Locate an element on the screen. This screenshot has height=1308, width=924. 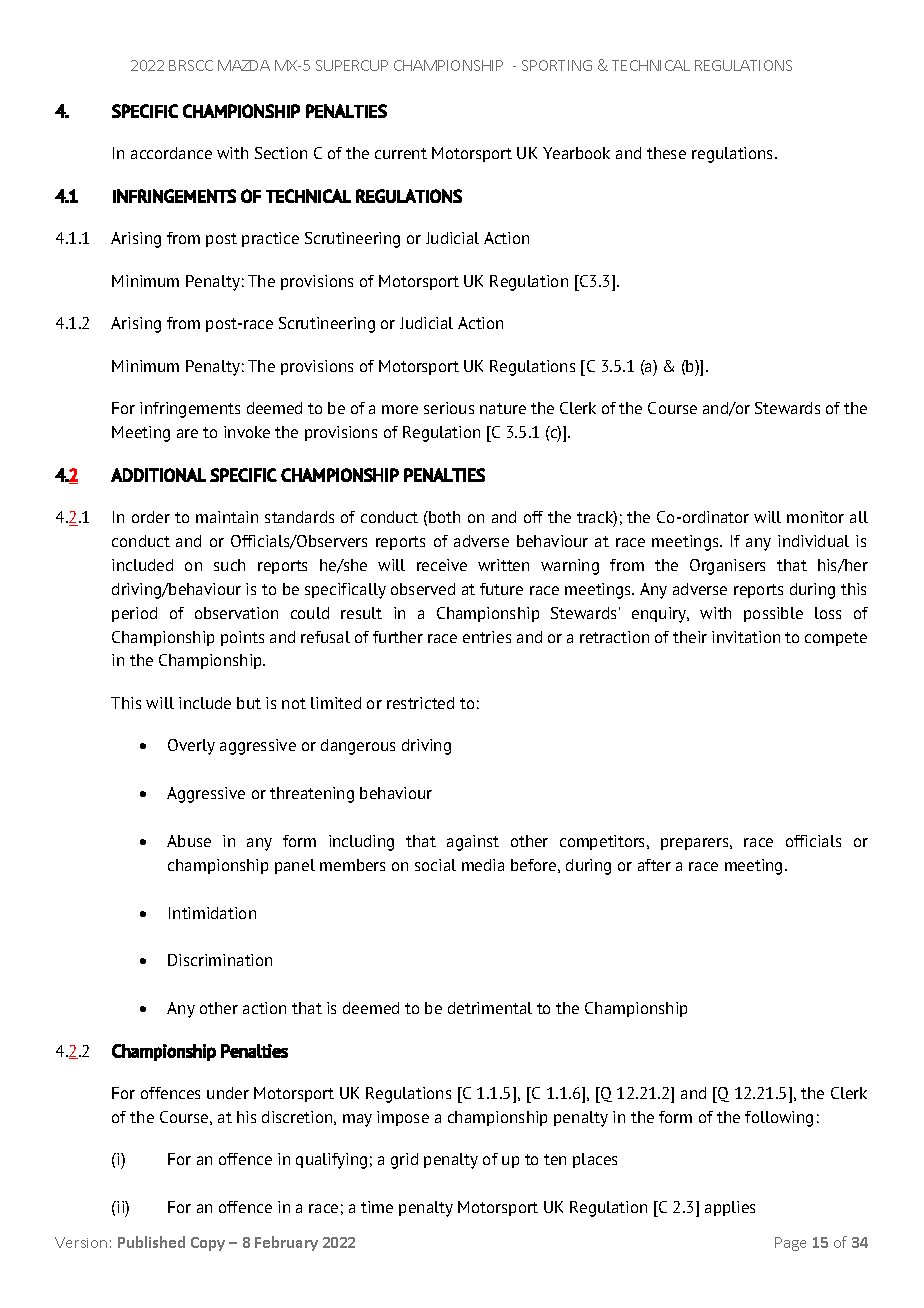
entries is located at coordinates (487, 637).
